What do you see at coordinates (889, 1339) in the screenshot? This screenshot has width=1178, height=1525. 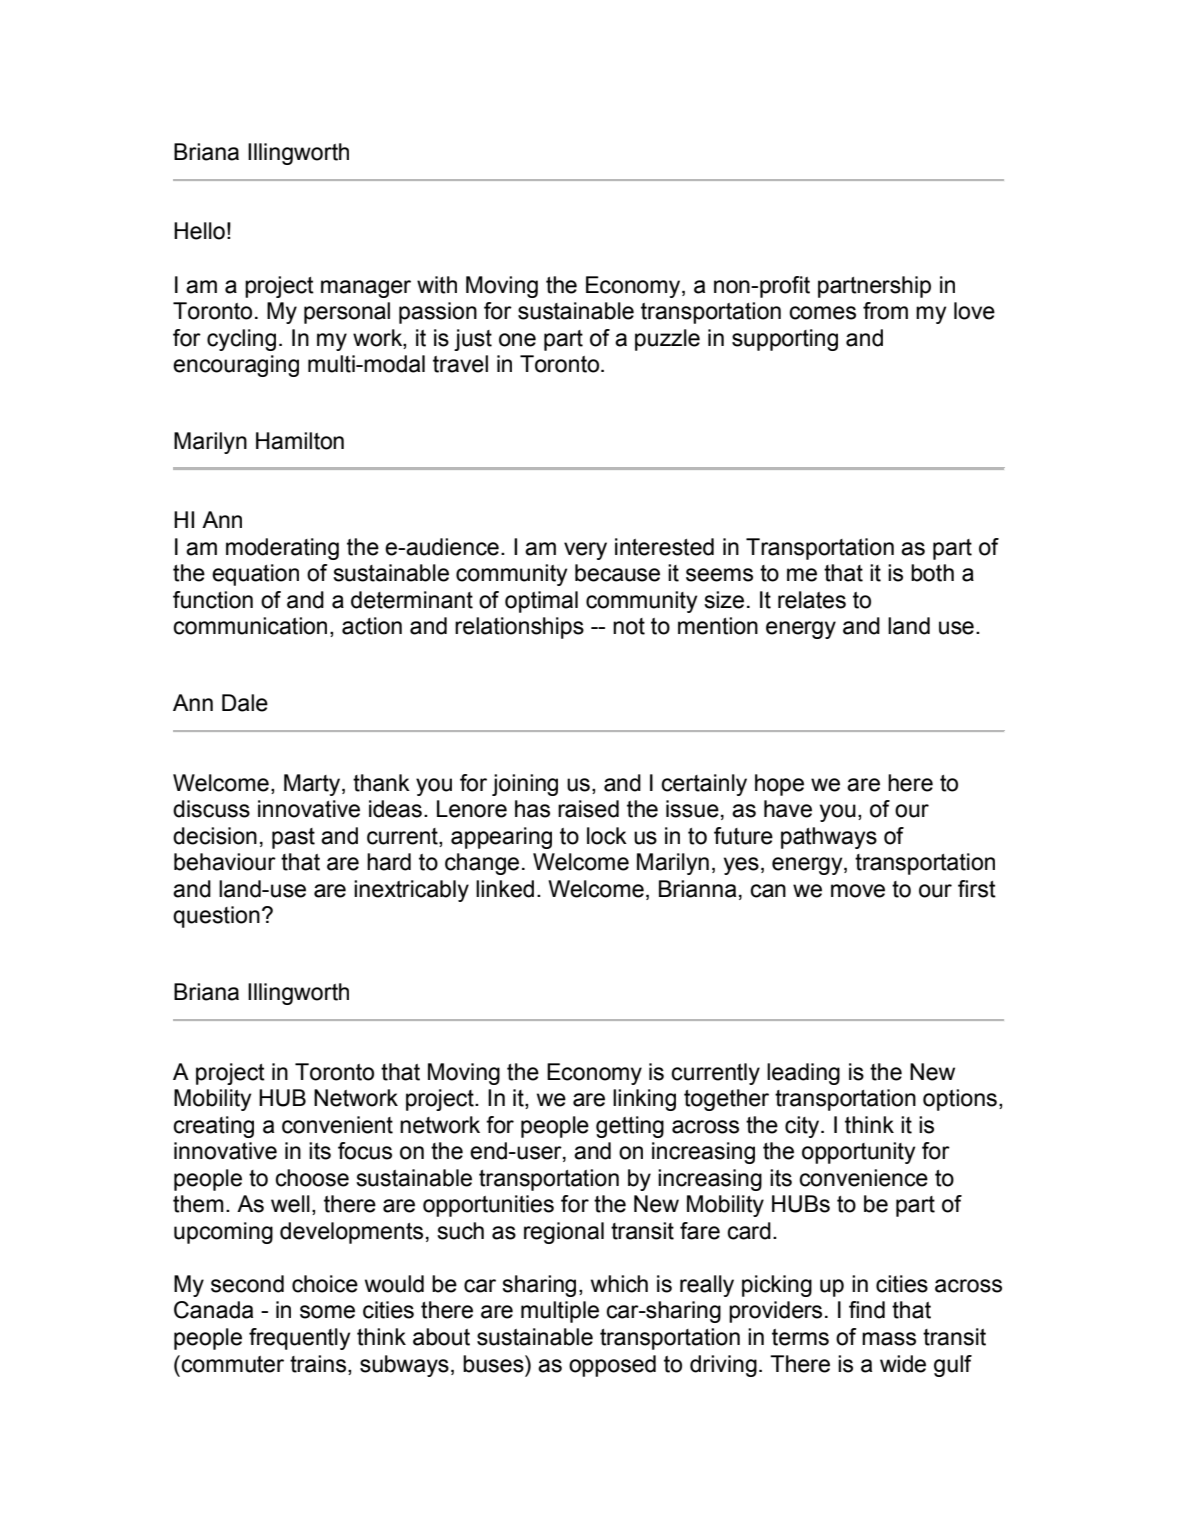 I see `mass` at bounding box center [889, 1339].
